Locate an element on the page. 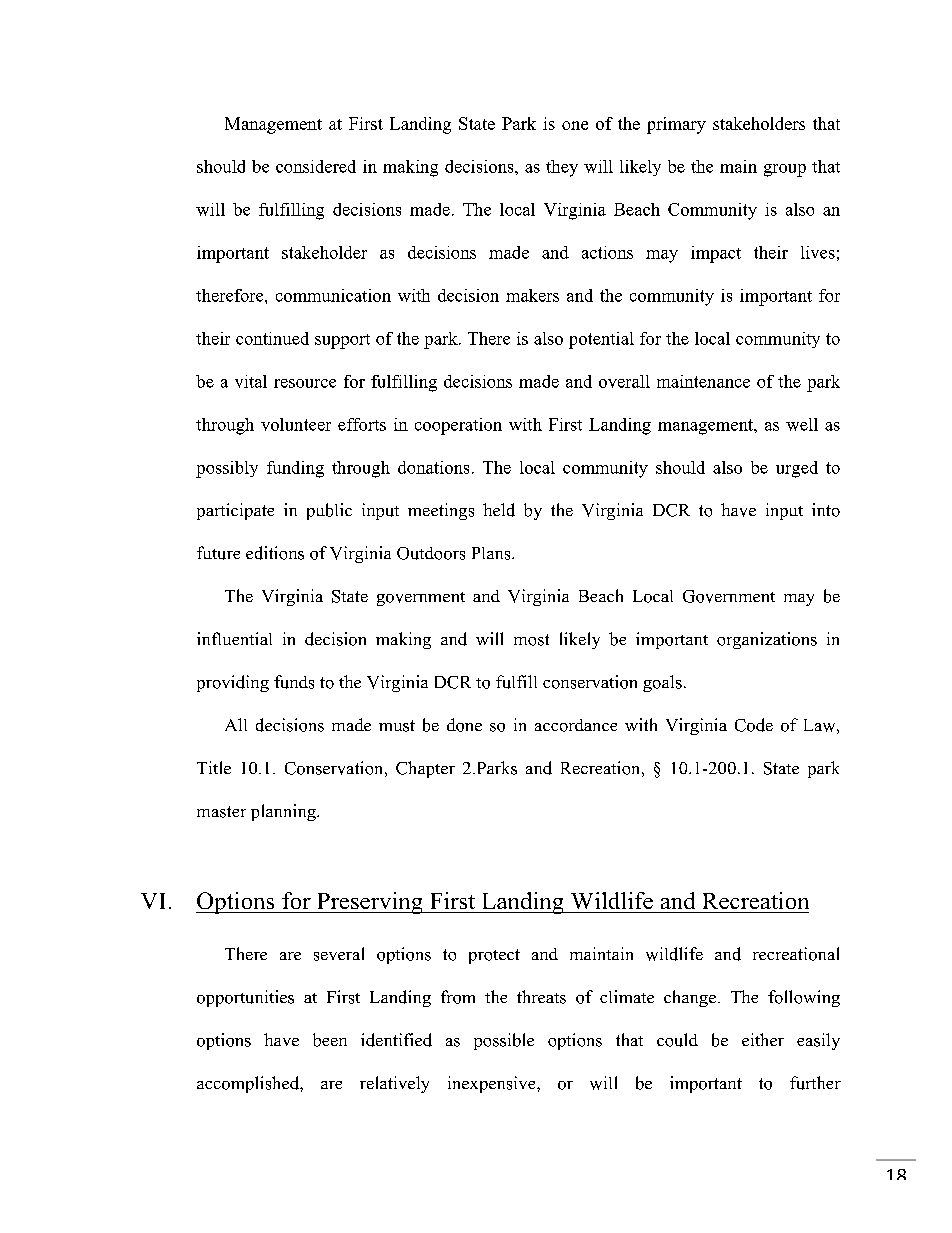 The image size is (952, 1233). editions is located at coordinates (275, 553).
